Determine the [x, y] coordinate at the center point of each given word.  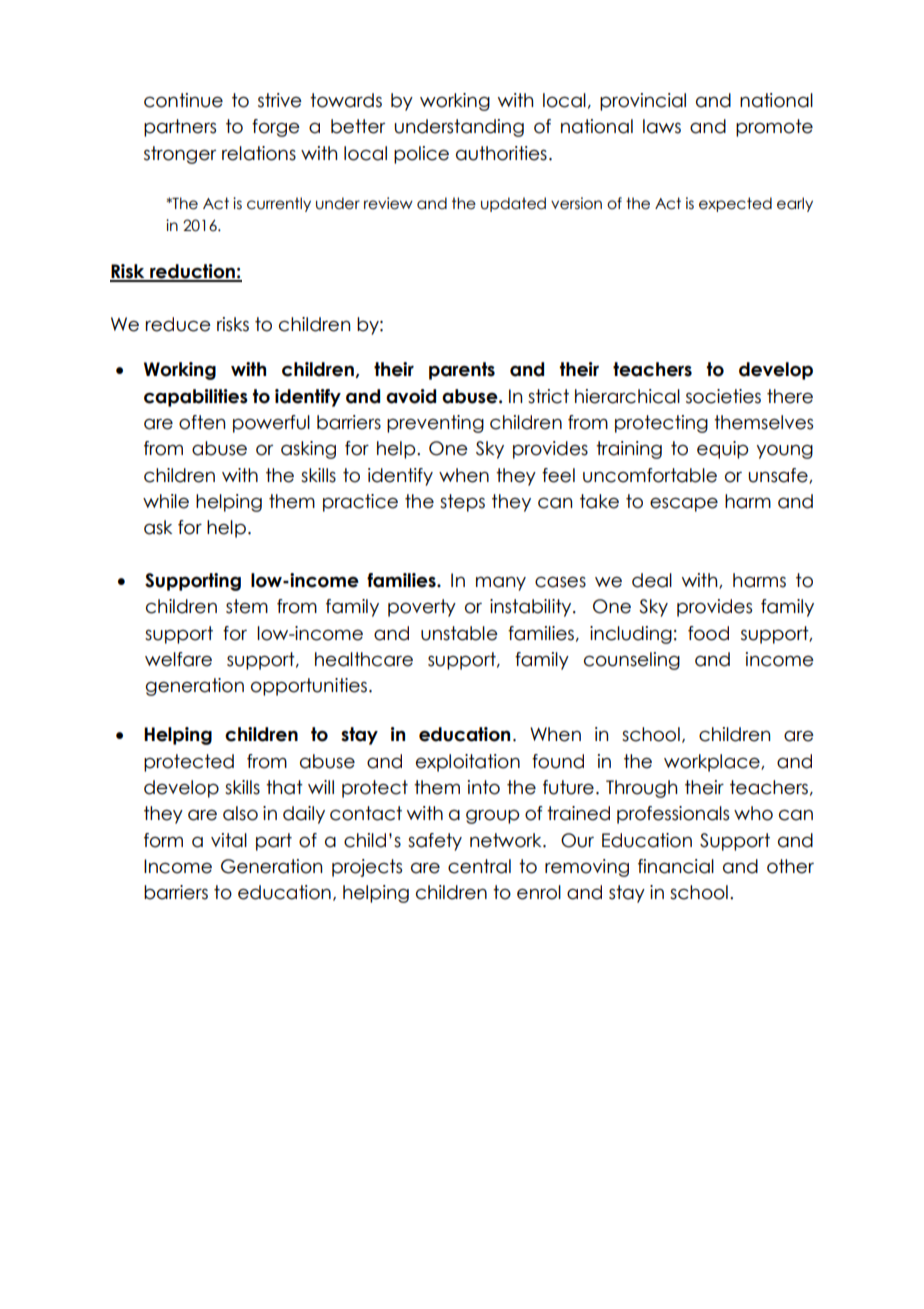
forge [276, 128]
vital [229, 840]
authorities [501, 153]
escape [684, 504]
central [479, 866]
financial [676, 866]
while [166, 501]
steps [462, 503]
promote [774, 128]
